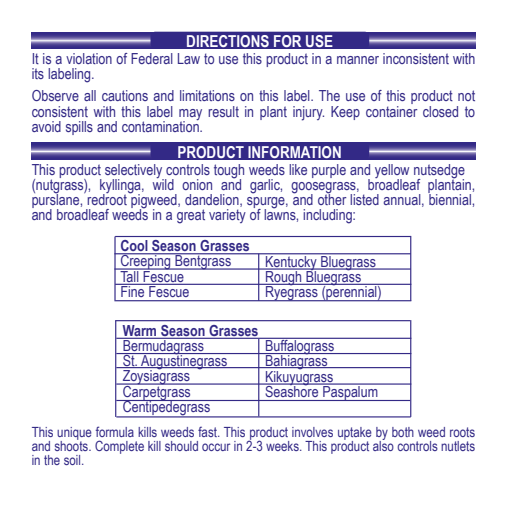 The width and height of the screenshot is (507, 507). What do you see at coordinates (207, 95) in the screenshot?
I see `limitations` at bounding box center [207, 95].
